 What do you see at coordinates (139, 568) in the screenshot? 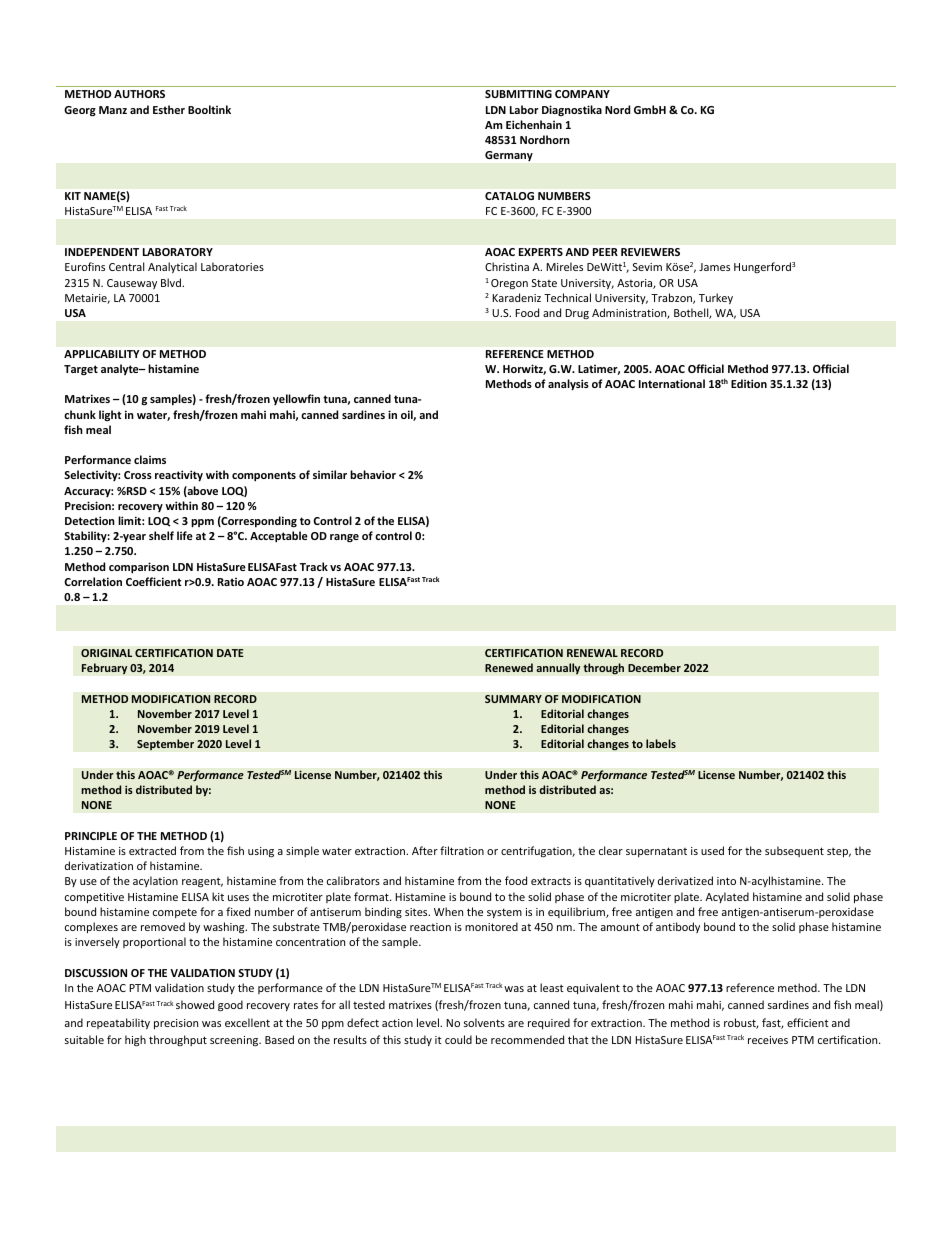
I see `comparison` at bounding box center [139, 568].
